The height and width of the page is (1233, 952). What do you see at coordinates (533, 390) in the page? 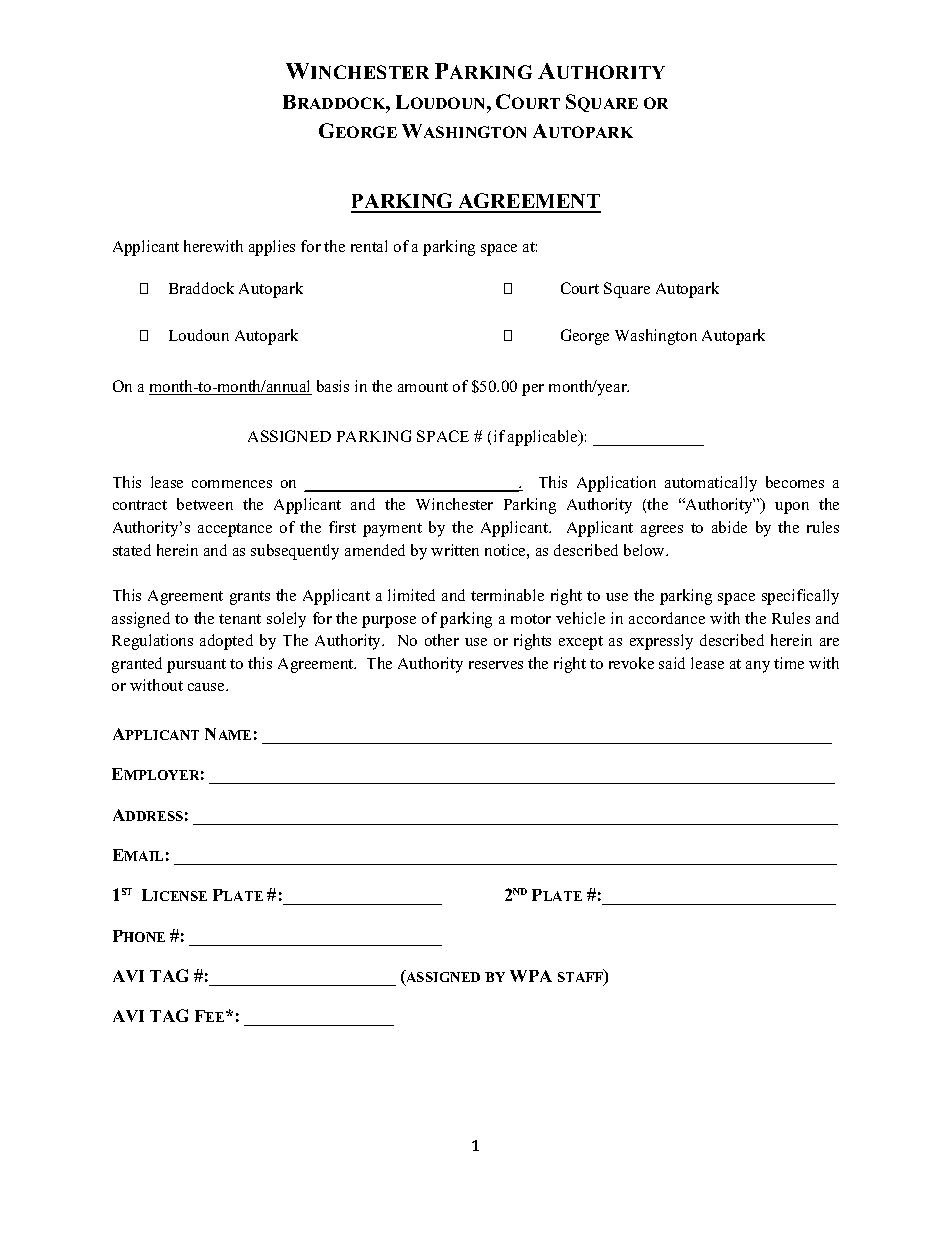
I see `per` at bounding box center [533, 390].
